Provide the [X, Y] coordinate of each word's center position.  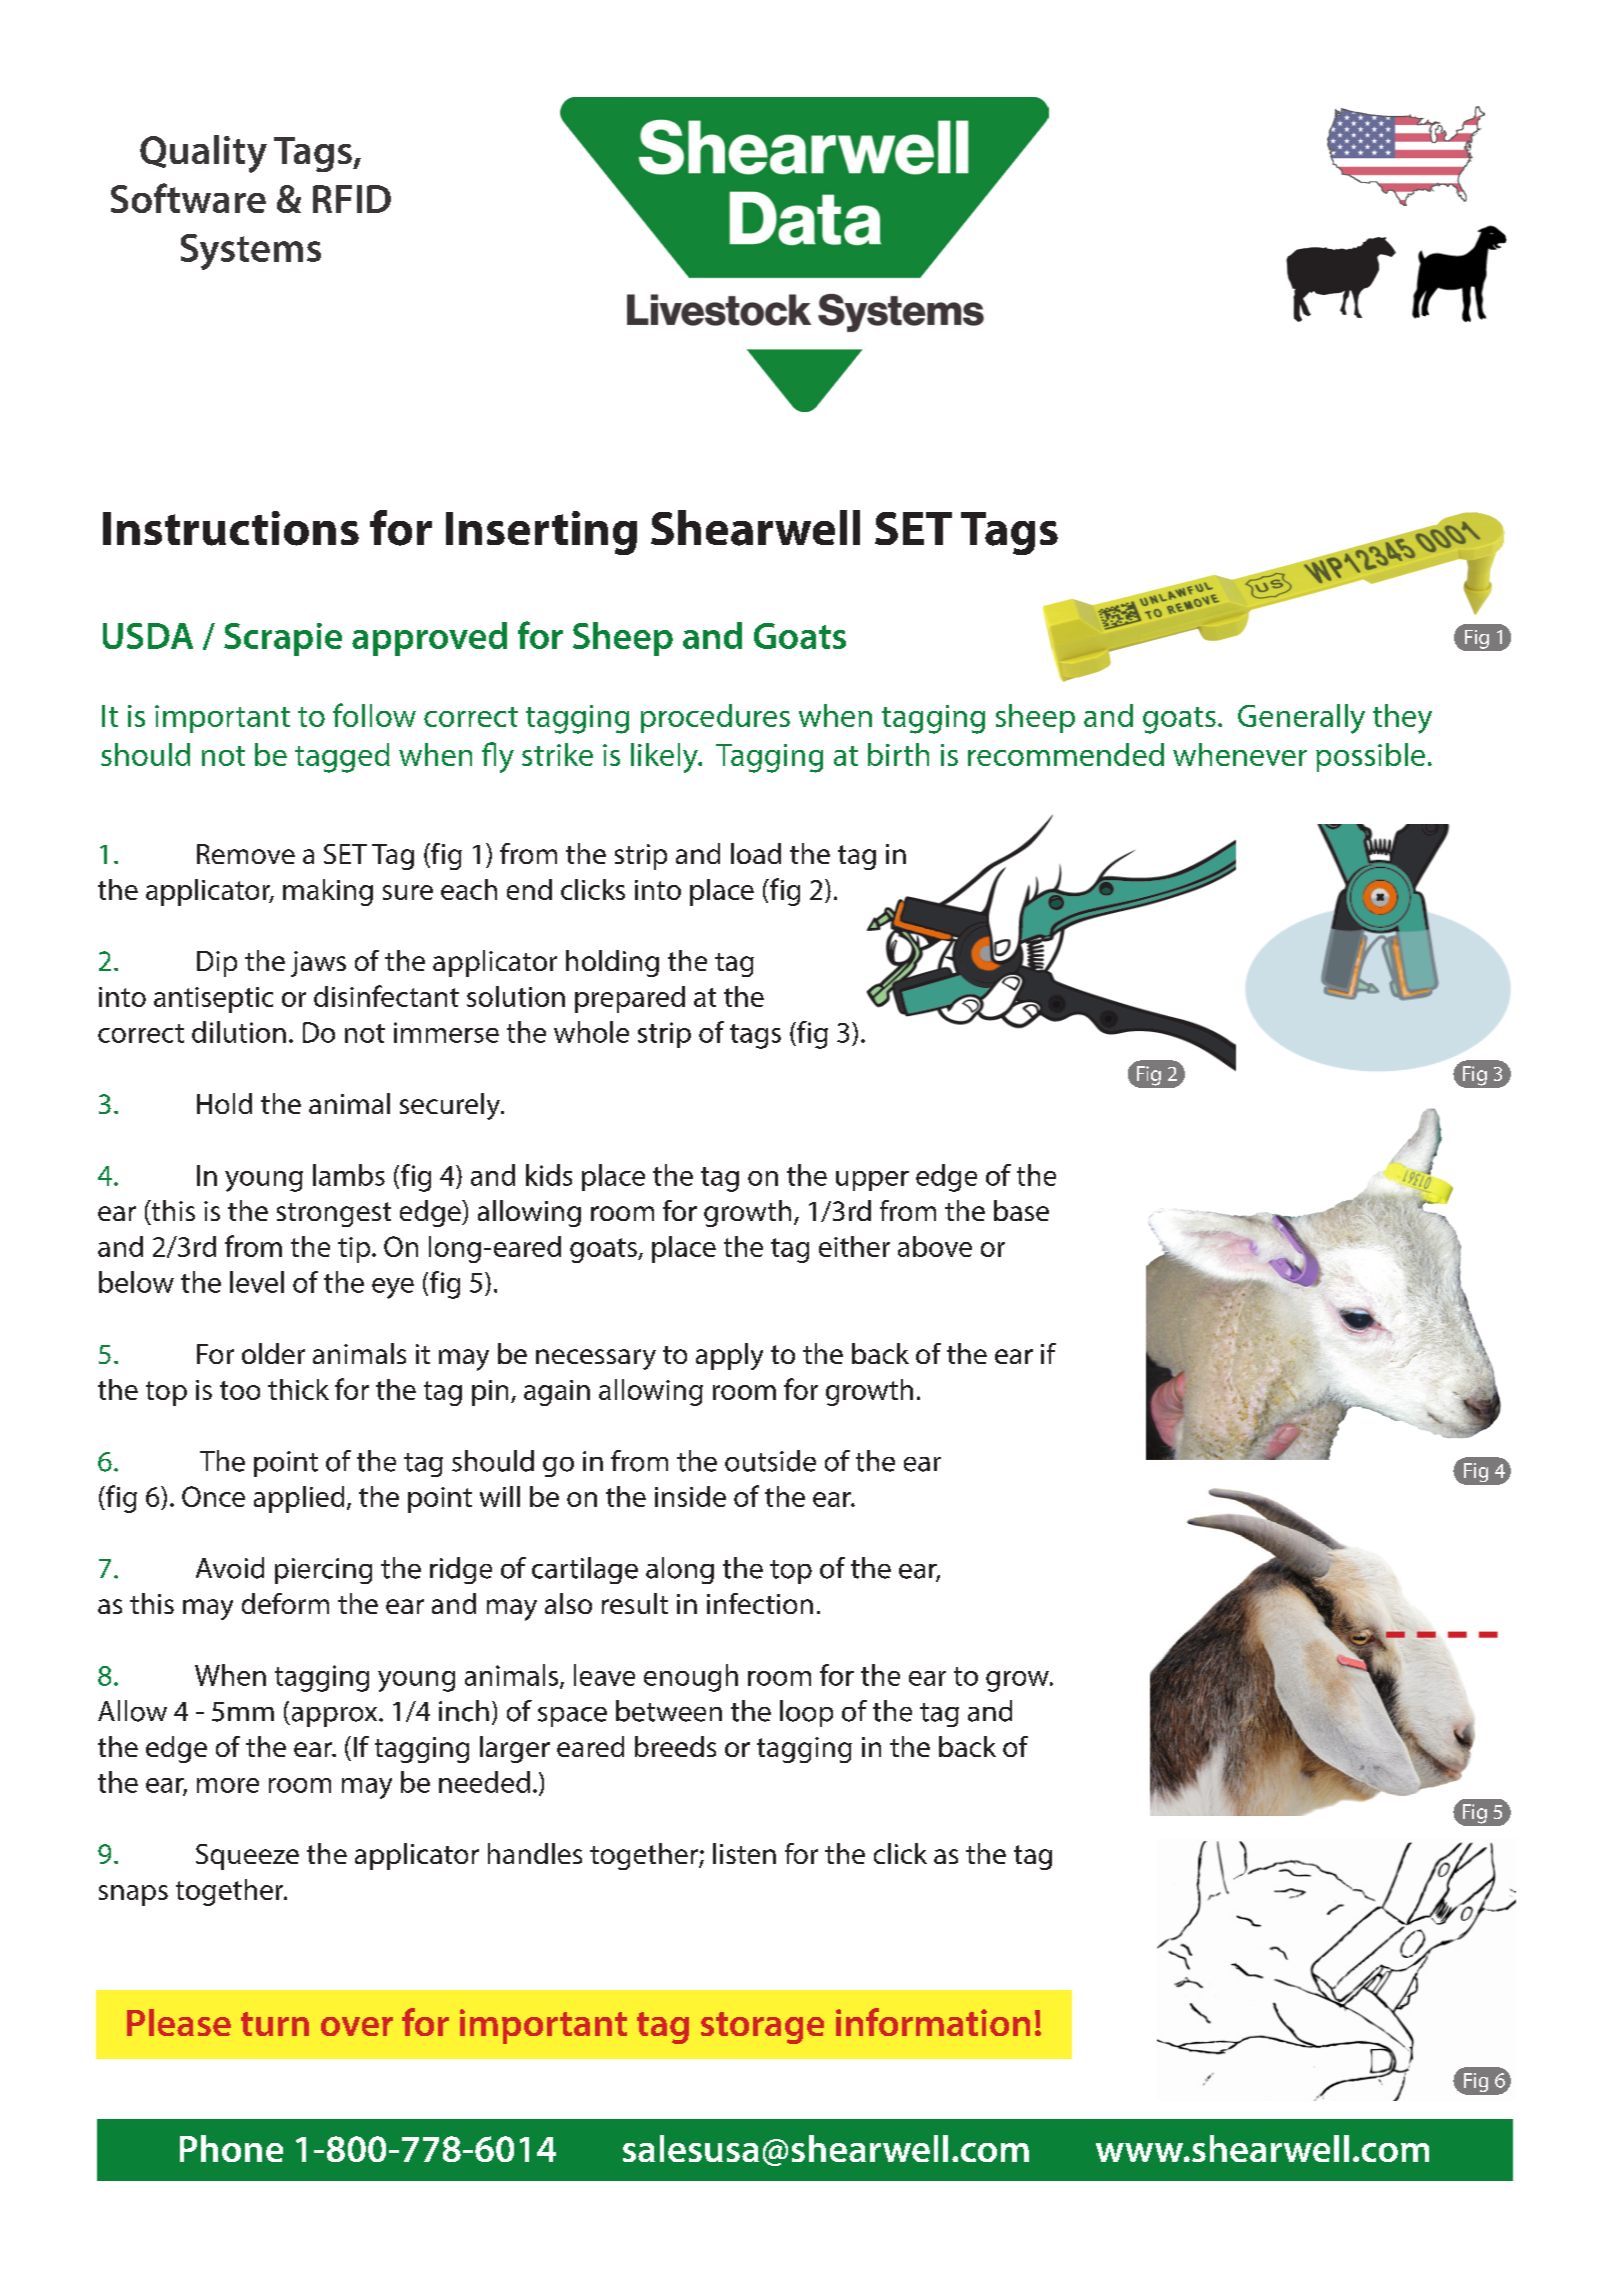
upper [872, 1181]
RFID [352, 199]
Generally [1301, 719]
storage [762, 2028]
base [1021, 1210]
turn [275, 2024]
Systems [251, 252]
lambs [349, 1175]
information [933, 2022]
